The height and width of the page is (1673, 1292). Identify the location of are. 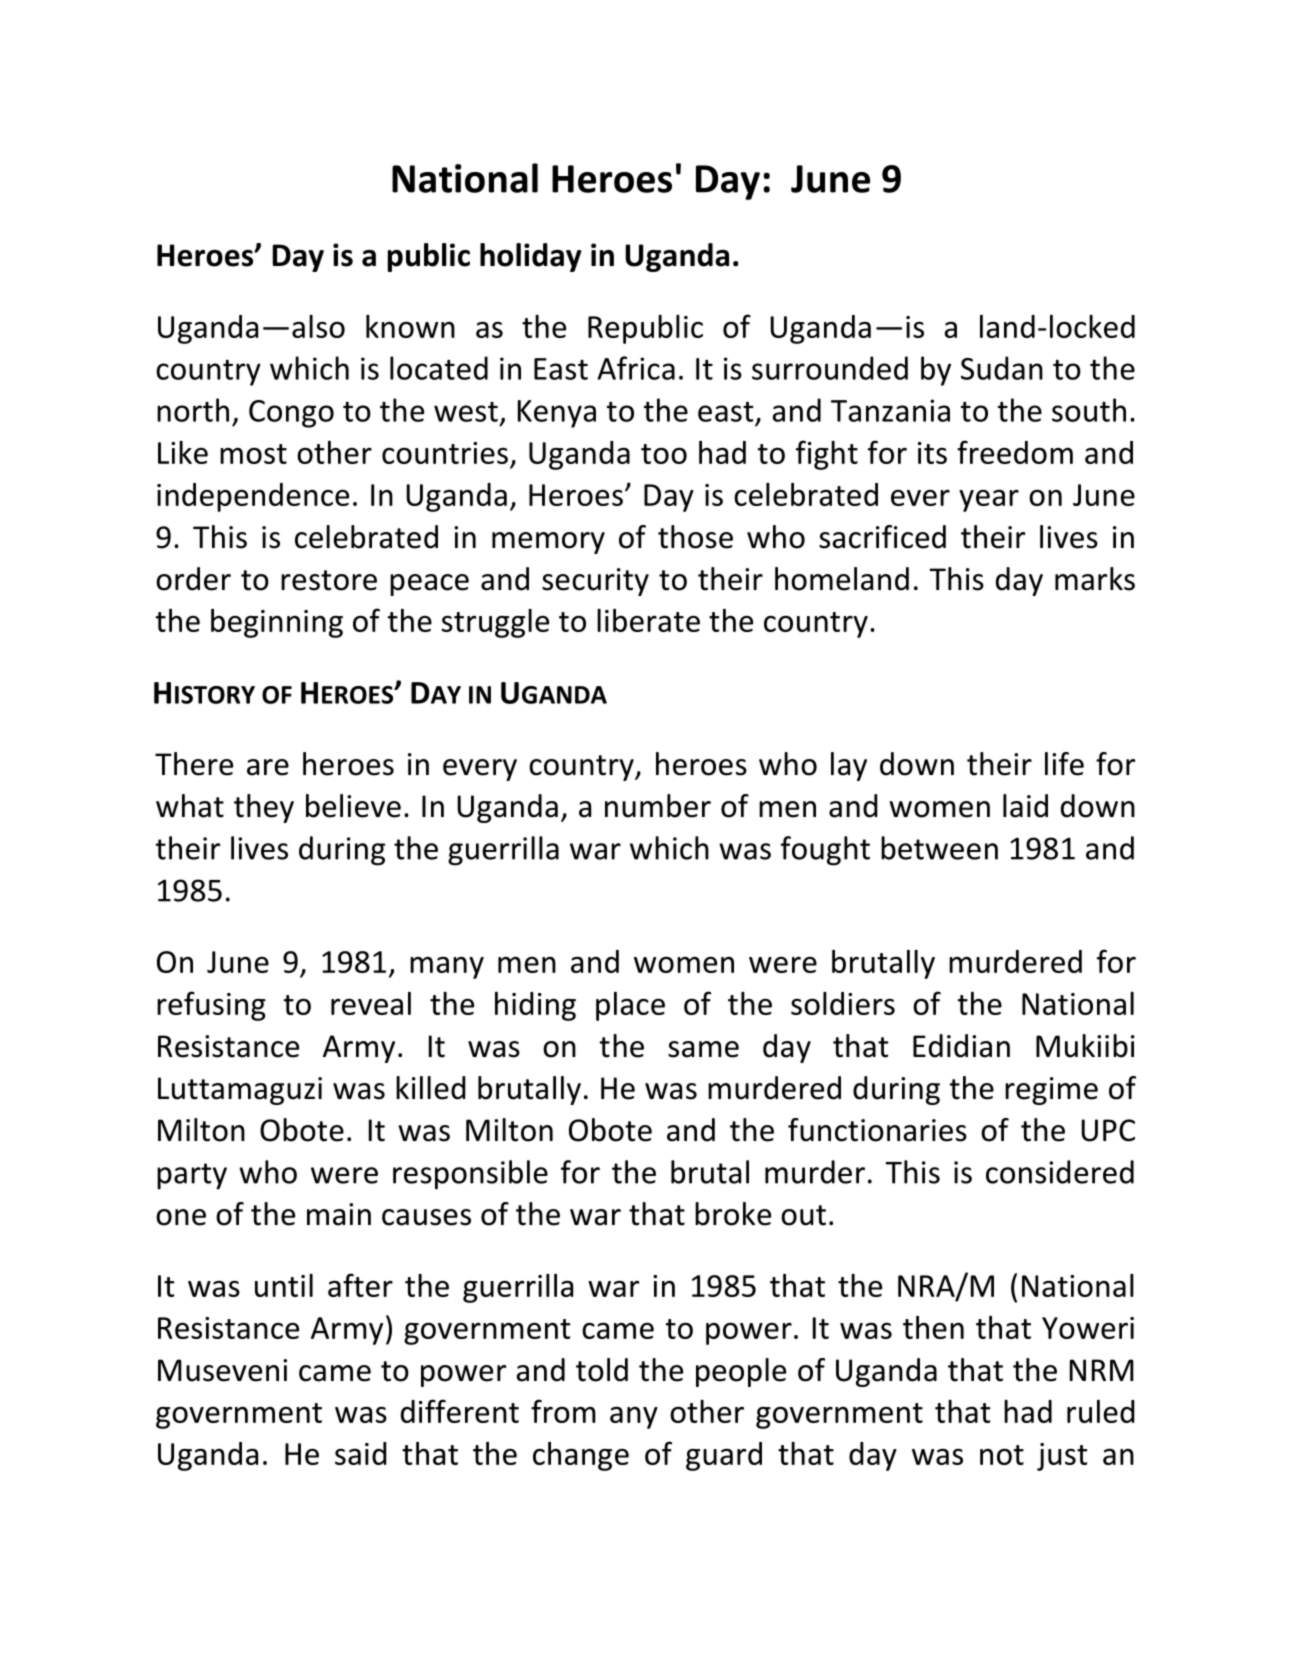
(268, 767).
